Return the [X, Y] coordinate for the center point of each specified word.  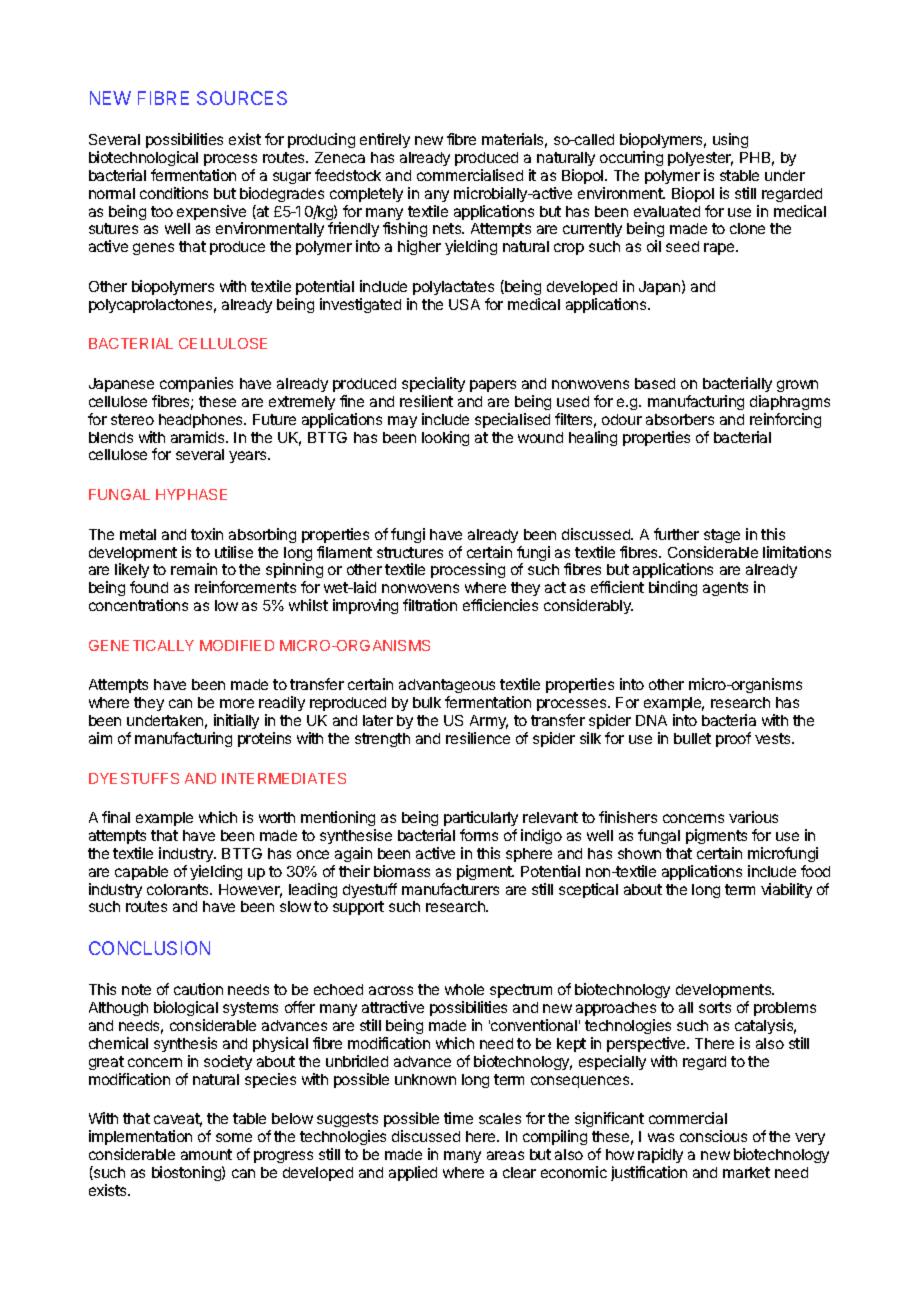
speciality [433, 384]
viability [786, 890]
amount [206, 1154]
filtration [430, 605]
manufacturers [450, 889]
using [730, 140]
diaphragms [790, 402]
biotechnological [143, 158]
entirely [385, 140]
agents [725, 589]
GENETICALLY [141, 645]
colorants [179, 889]
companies [196, 384]
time [458, 1118]
